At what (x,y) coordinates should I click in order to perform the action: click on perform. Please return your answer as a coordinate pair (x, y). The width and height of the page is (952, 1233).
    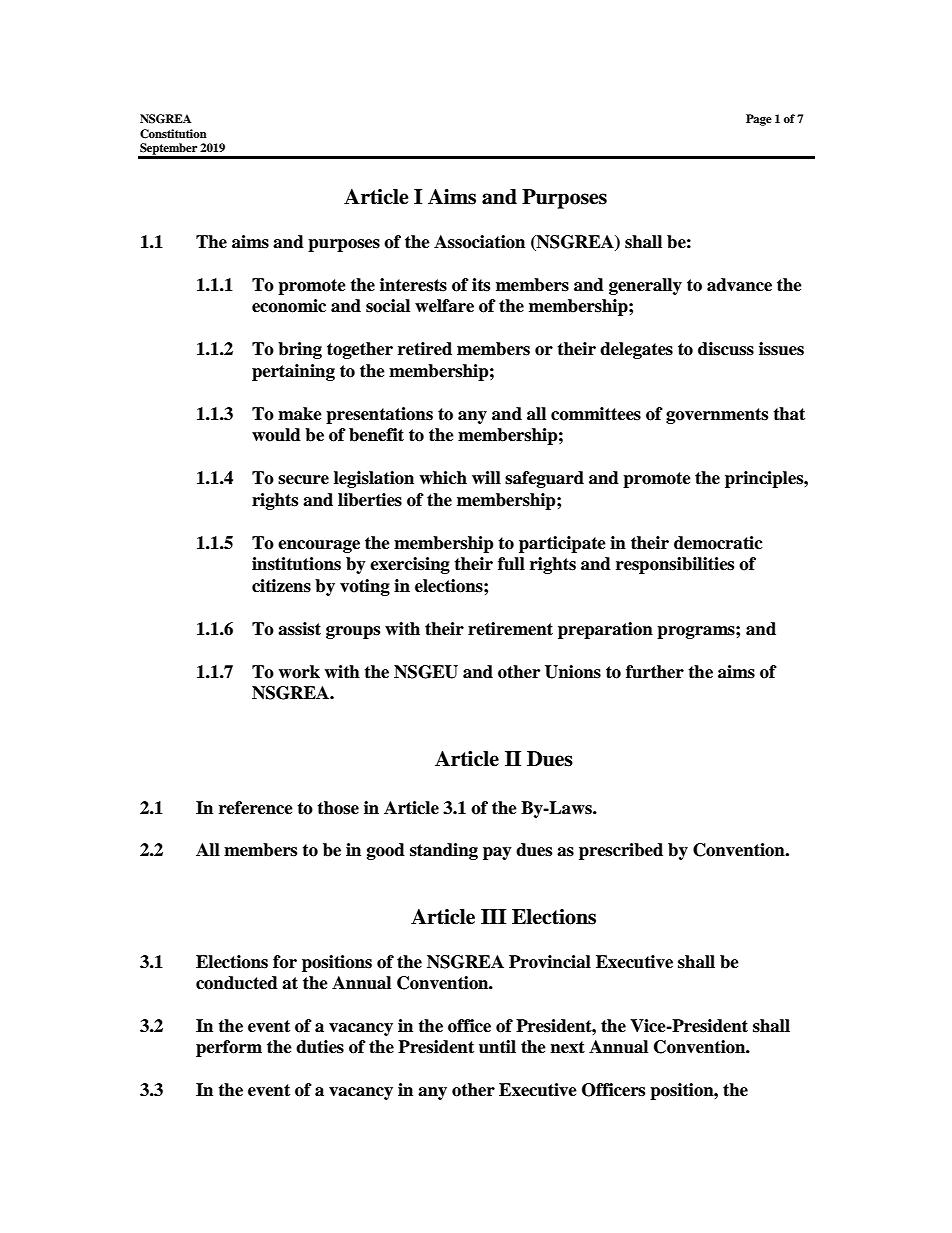
    Looking at the image, I should click on (229, 1048).
